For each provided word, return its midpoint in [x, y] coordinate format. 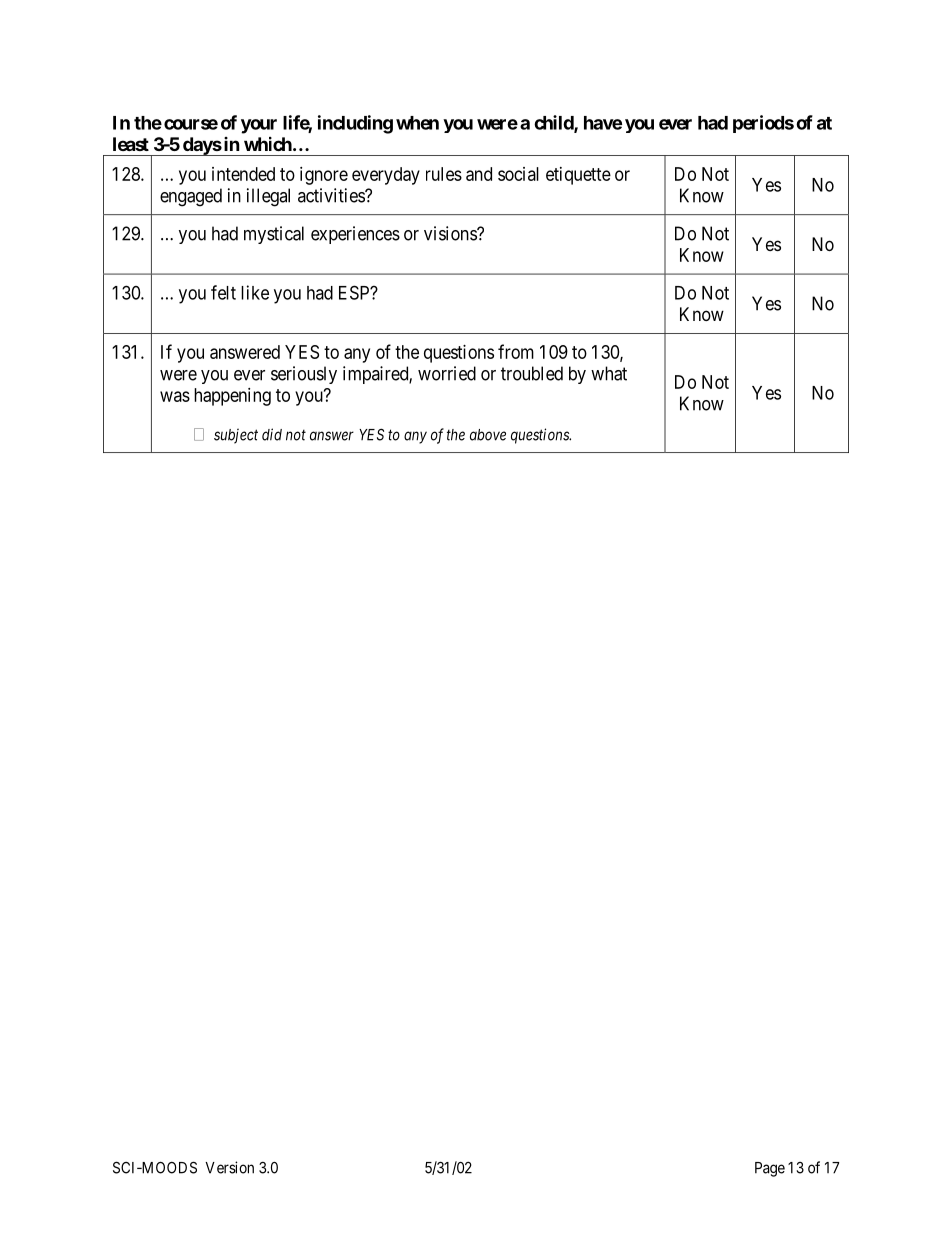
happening [232, 397]
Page [770, 1169]
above [488, 435]
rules [444, 174]
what [609, 373]
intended [243, 174]
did [272, 434]
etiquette [578, 176]
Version [229, 1167]
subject [236, 436]
